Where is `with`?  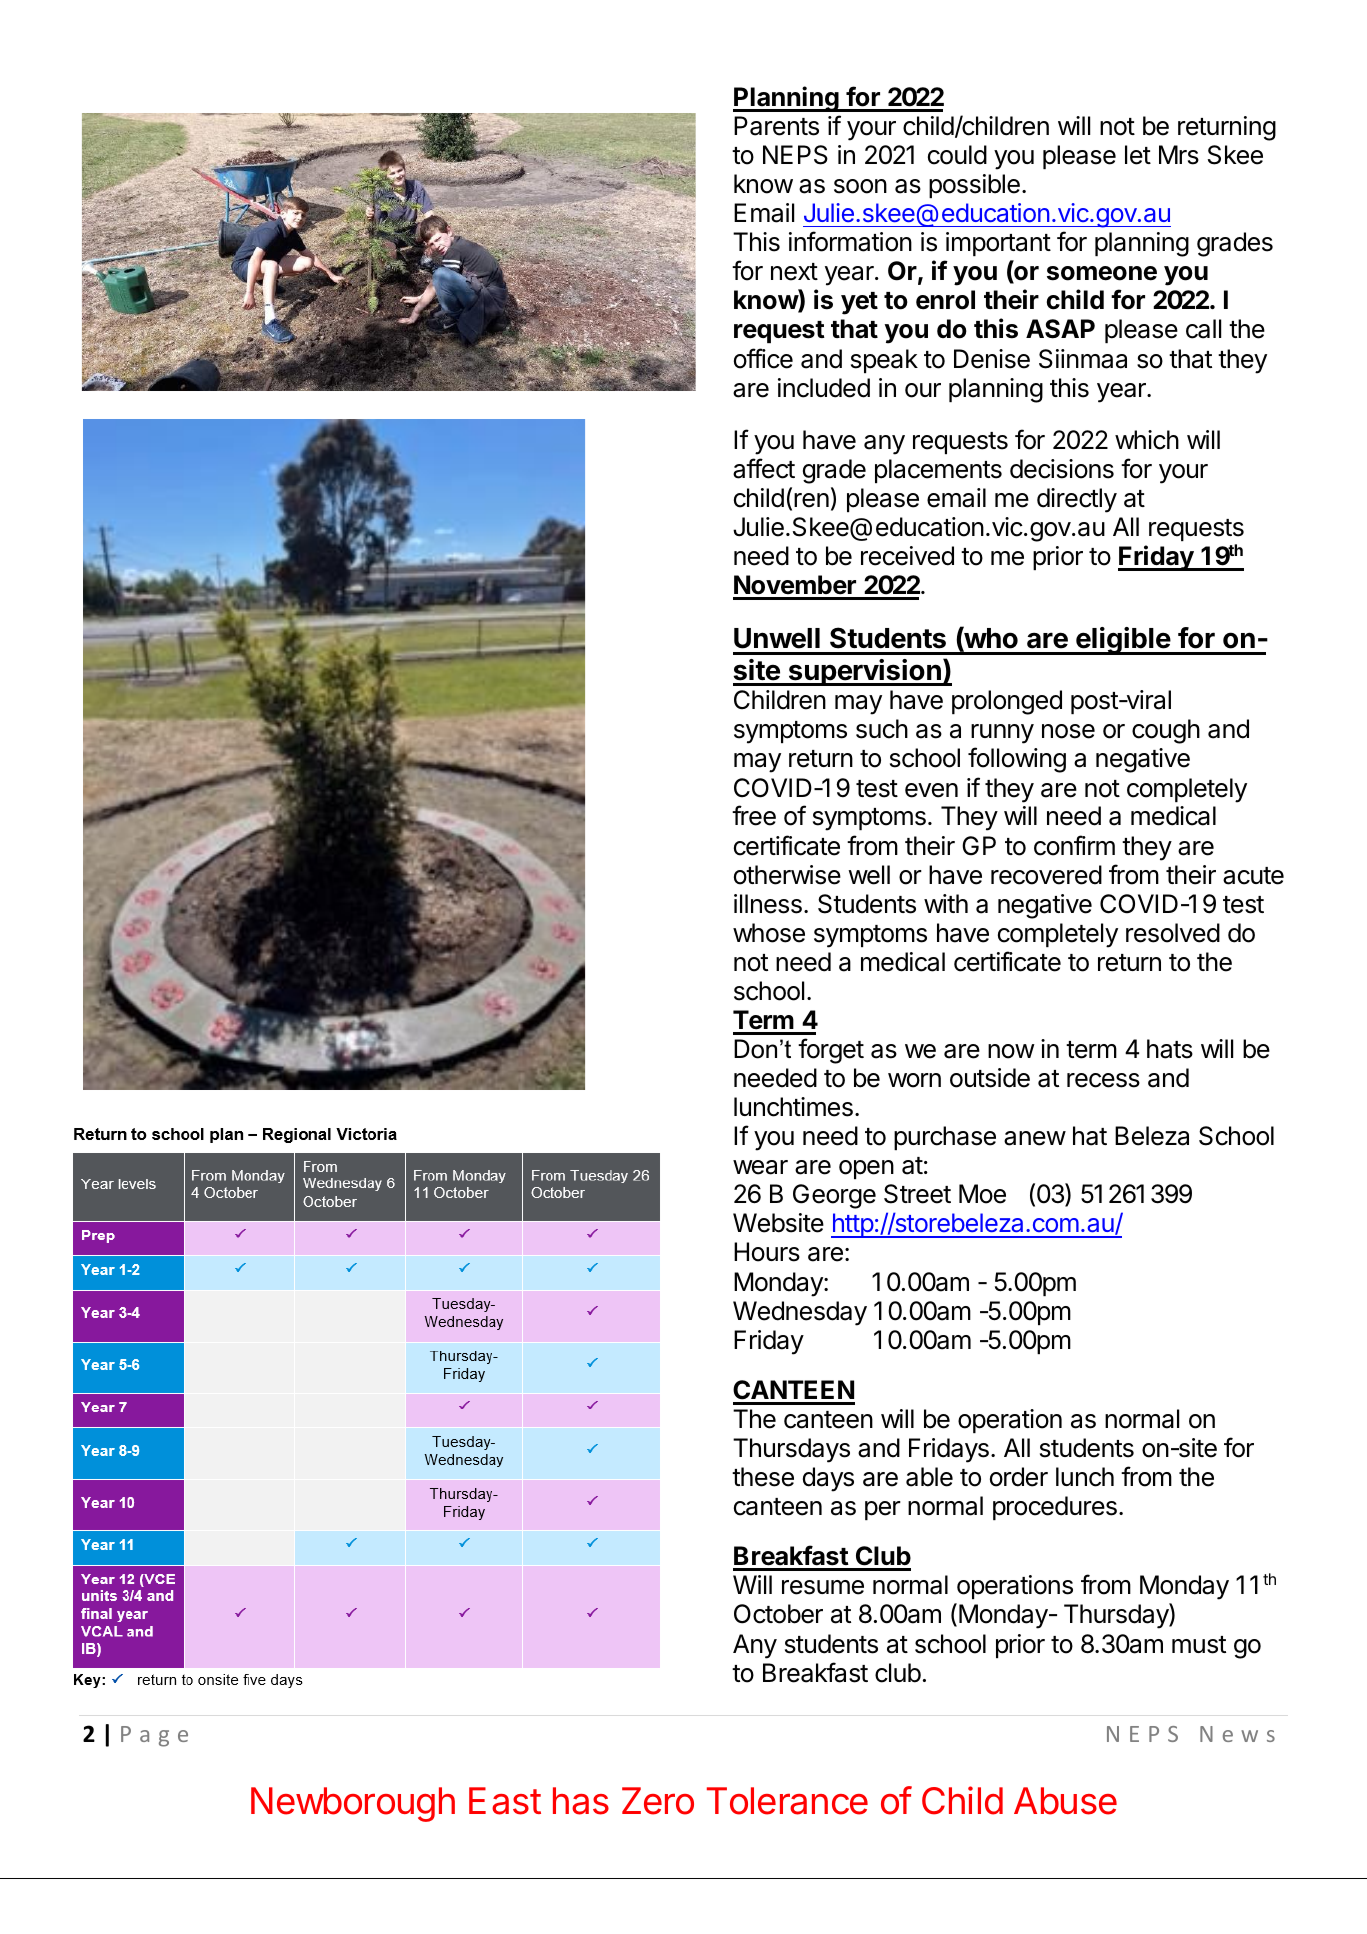
with is located at coordinates (946, 903).
